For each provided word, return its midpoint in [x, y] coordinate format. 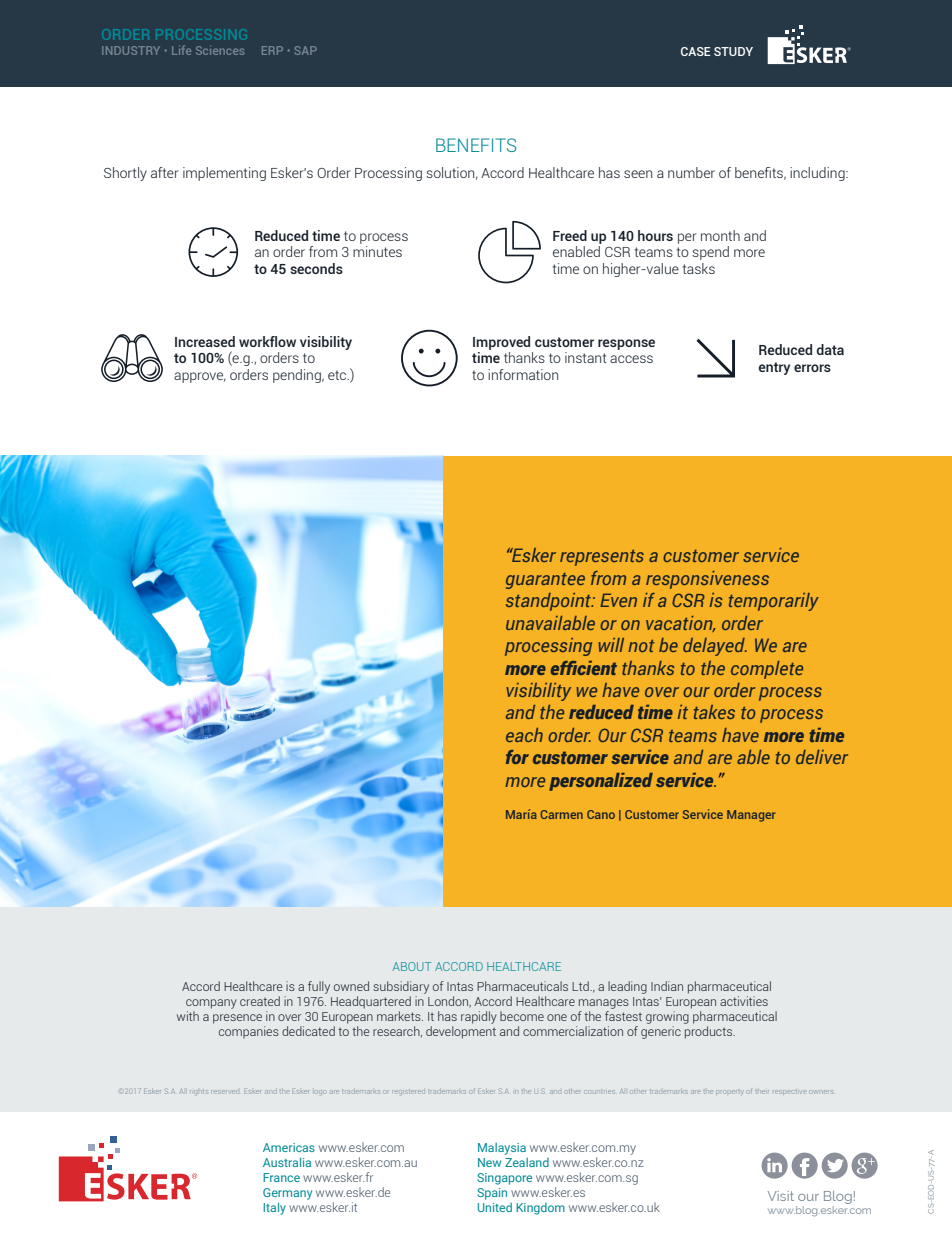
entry [774, 368]
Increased [205, 341]
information [523, 374]
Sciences [220, 50]
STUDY [733, 51]
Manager [751, 816]
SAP [306, 50]
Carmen [562, 814]
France [281, 1177]
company [211, 1004]
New [489, 1162]
